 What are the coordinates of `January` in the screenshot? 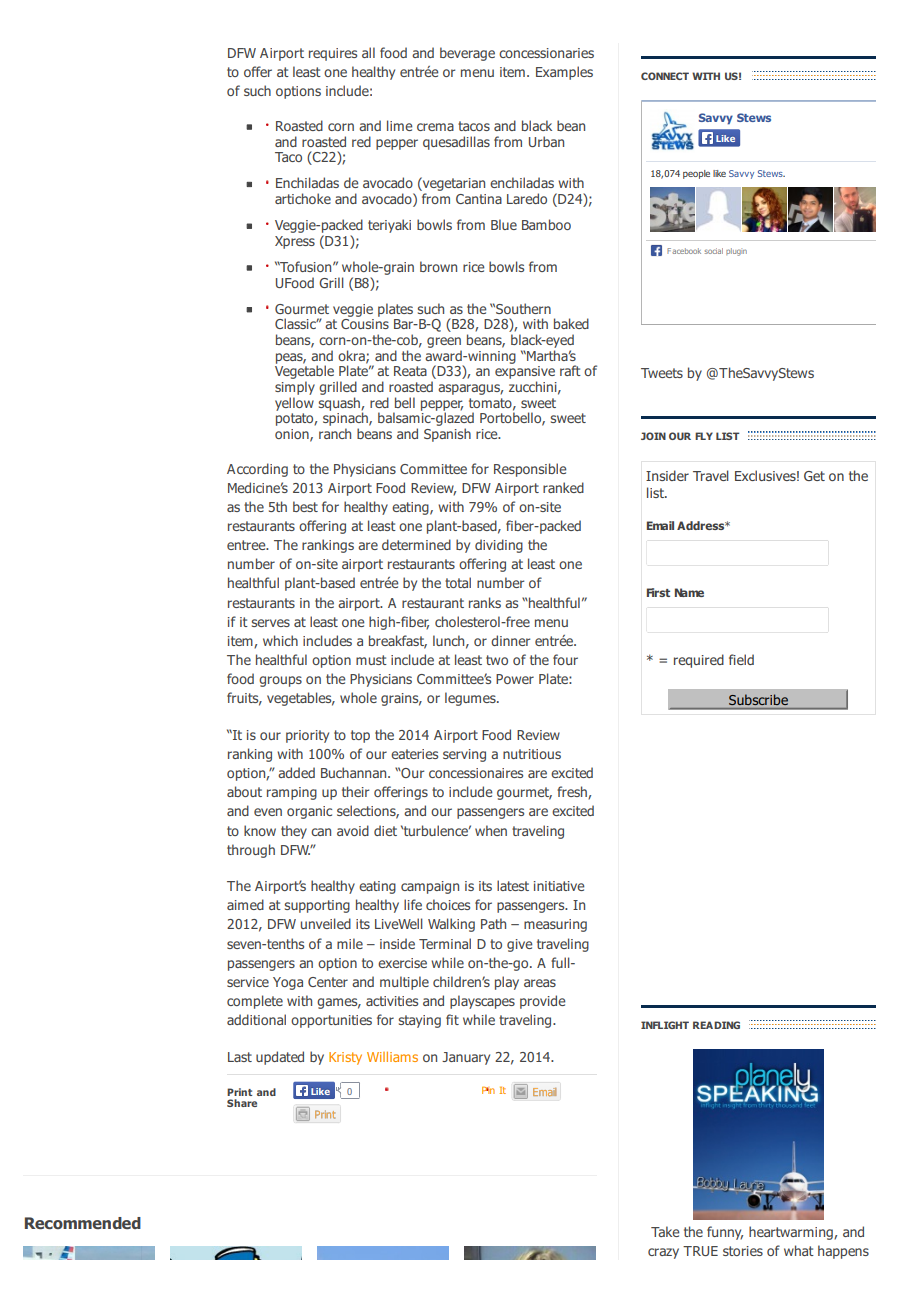 It's located at (466, 1058).
